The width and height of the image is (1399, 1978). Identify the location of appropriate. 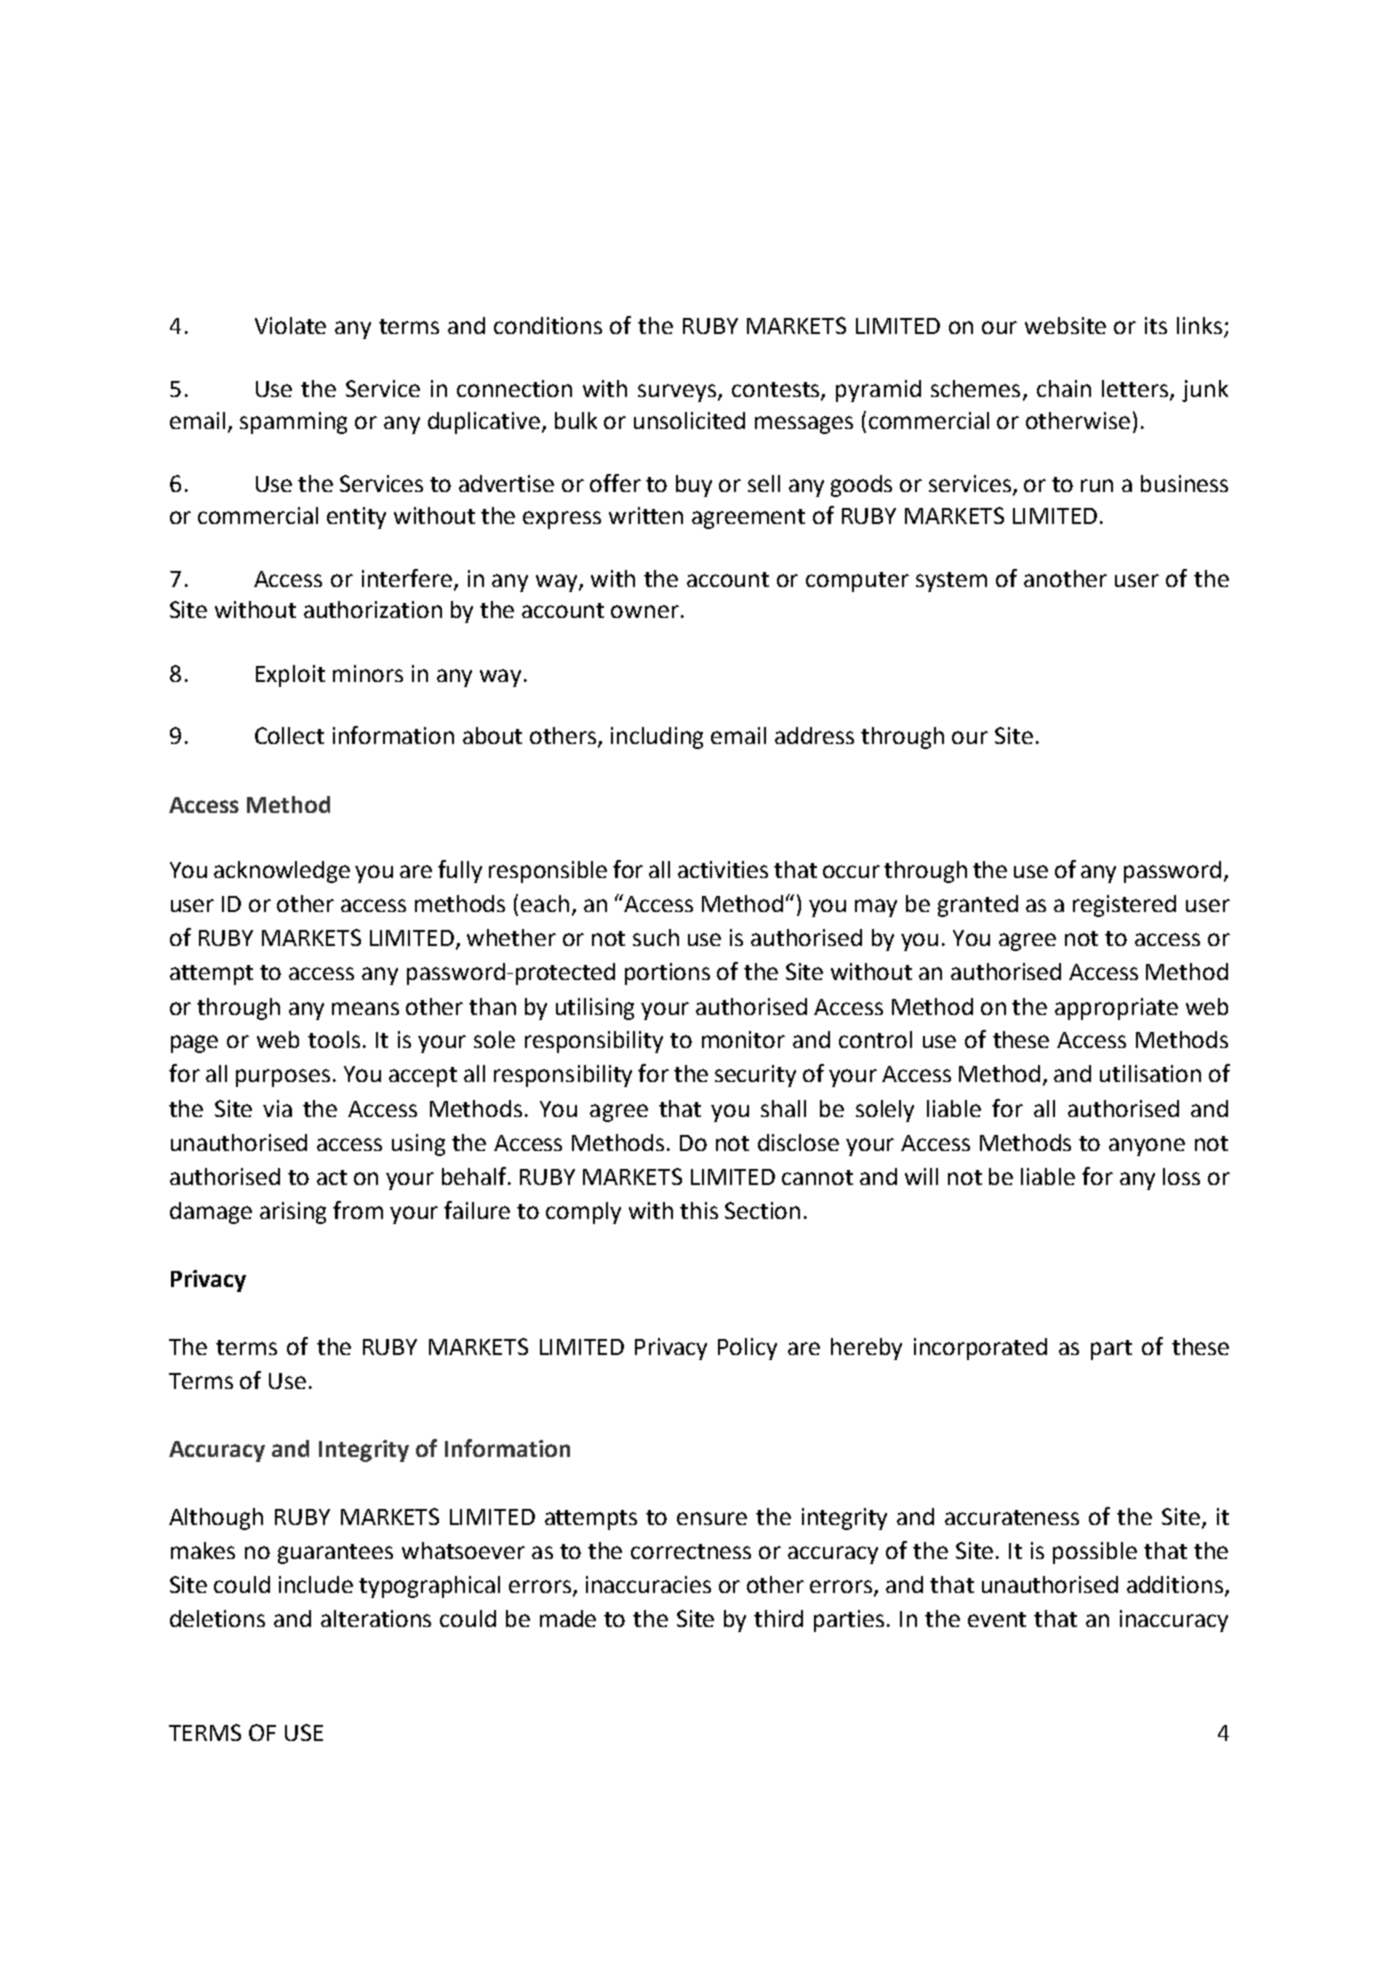
(1116, 1009).
